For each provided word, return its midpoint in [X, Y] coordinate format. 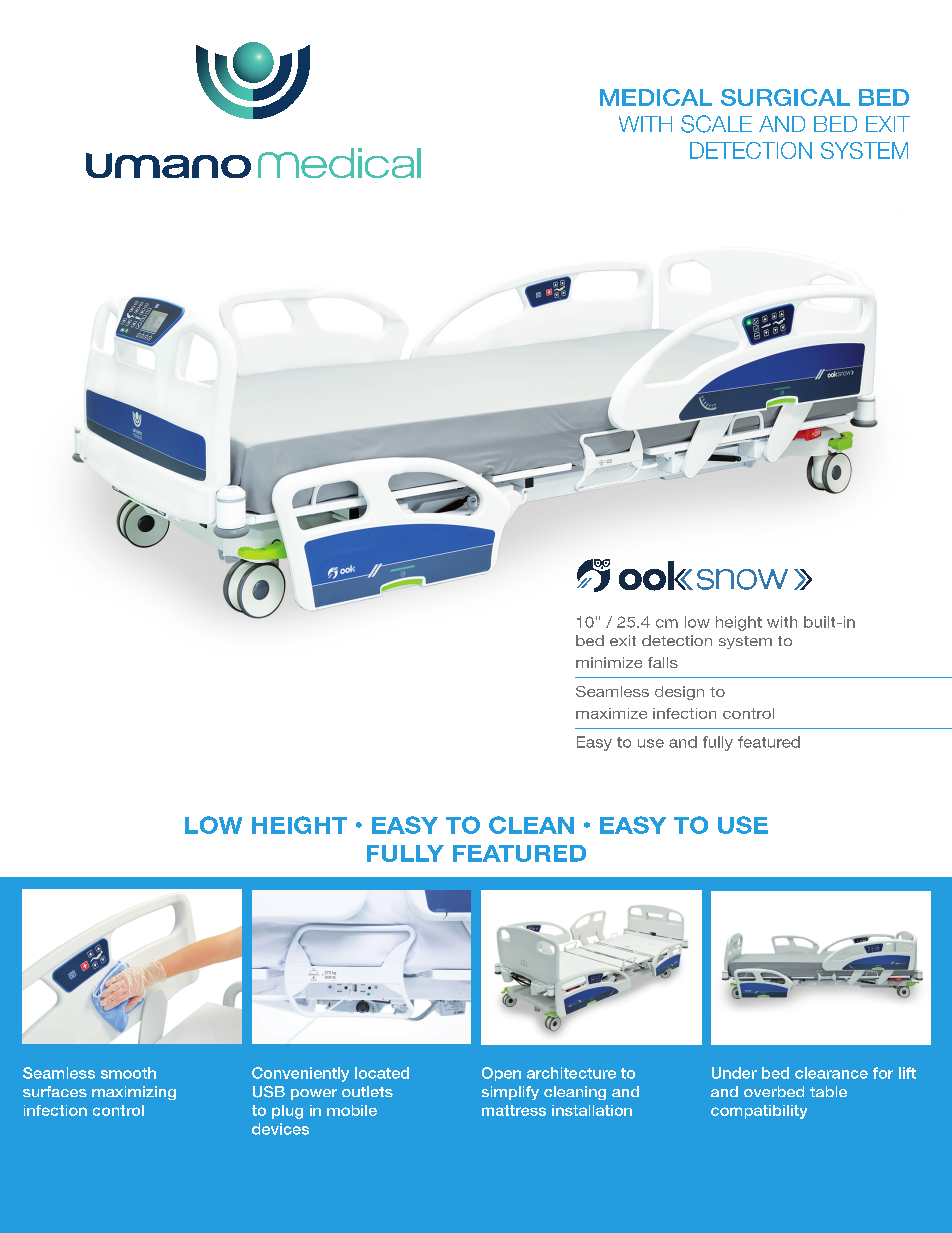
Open [501, 1074]
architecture [571, 1073]
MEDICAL [656, 97]
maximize [611, 713]
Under [734, 1073]
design [679, 693]
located [382, 1073]
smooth [128, 1073]
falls [663, 662]
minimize [609, 662]
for [883, 1073]
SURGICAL [785, 97]
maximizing [134, 1093]
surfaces [55, 1091]
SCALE [716, 124]
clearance [831, 1073]
